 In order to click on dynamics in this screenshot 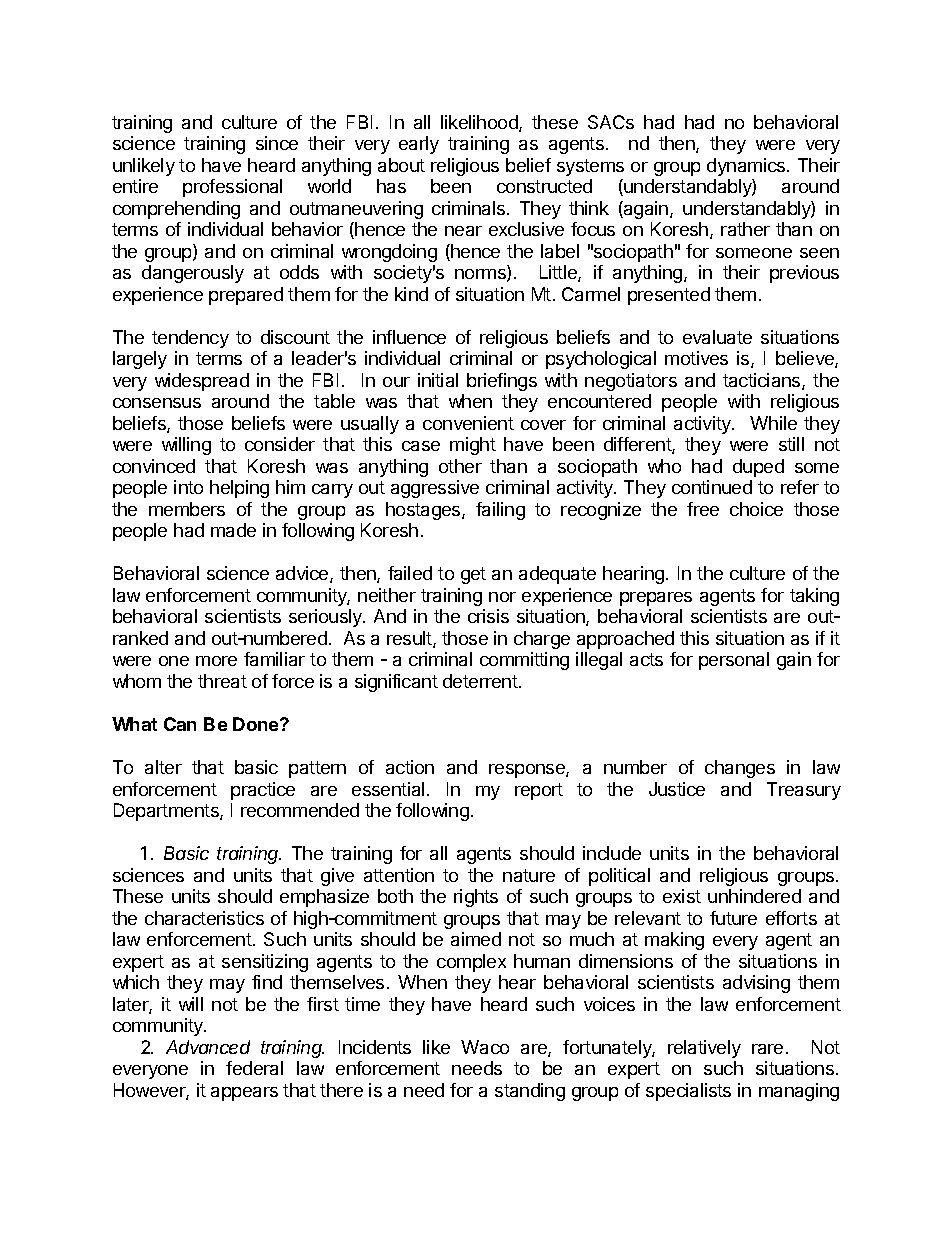, I will do `click(747, 167)`.
